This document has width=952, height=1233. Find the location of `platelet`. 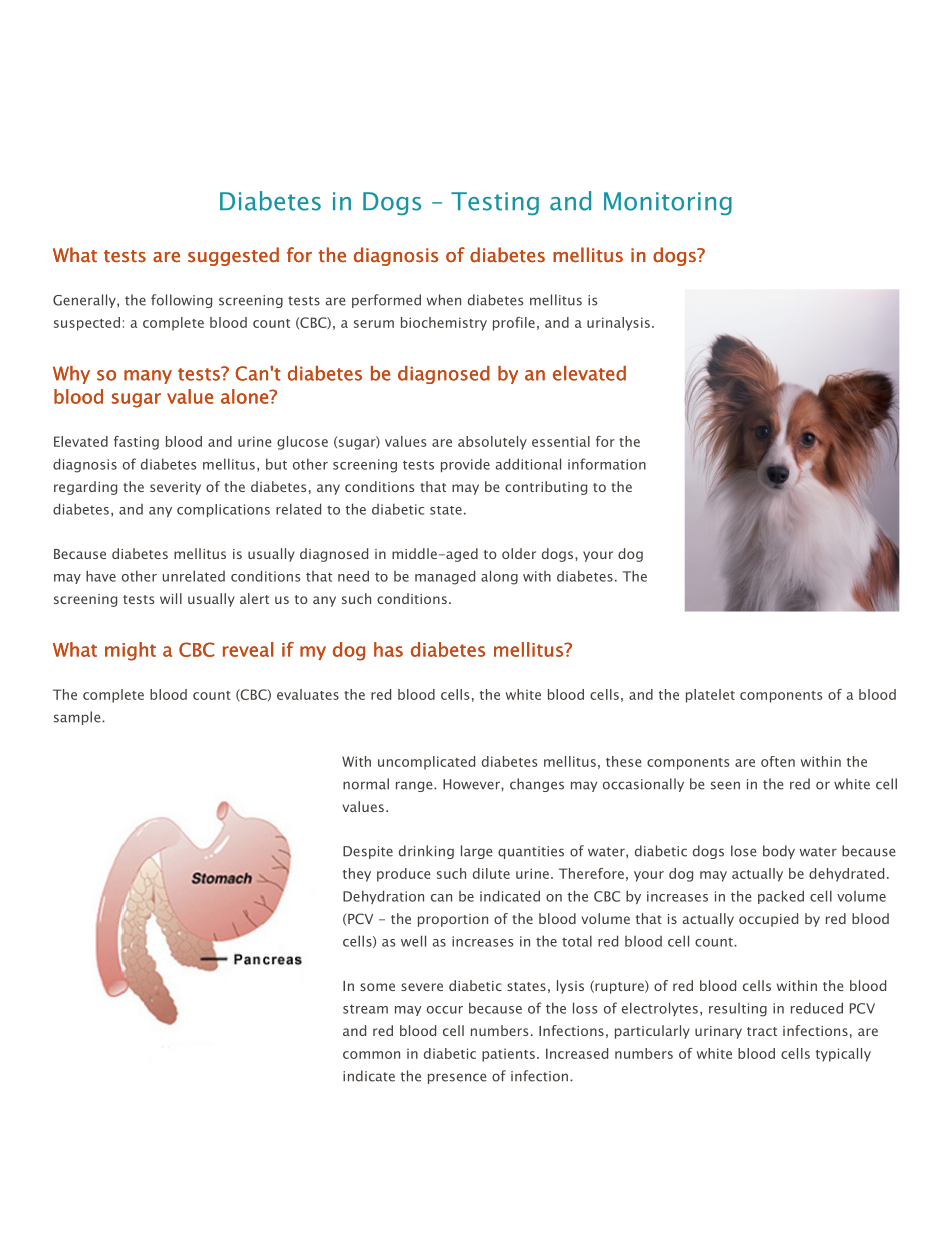

platelet is located at coordinates (710, 696).
